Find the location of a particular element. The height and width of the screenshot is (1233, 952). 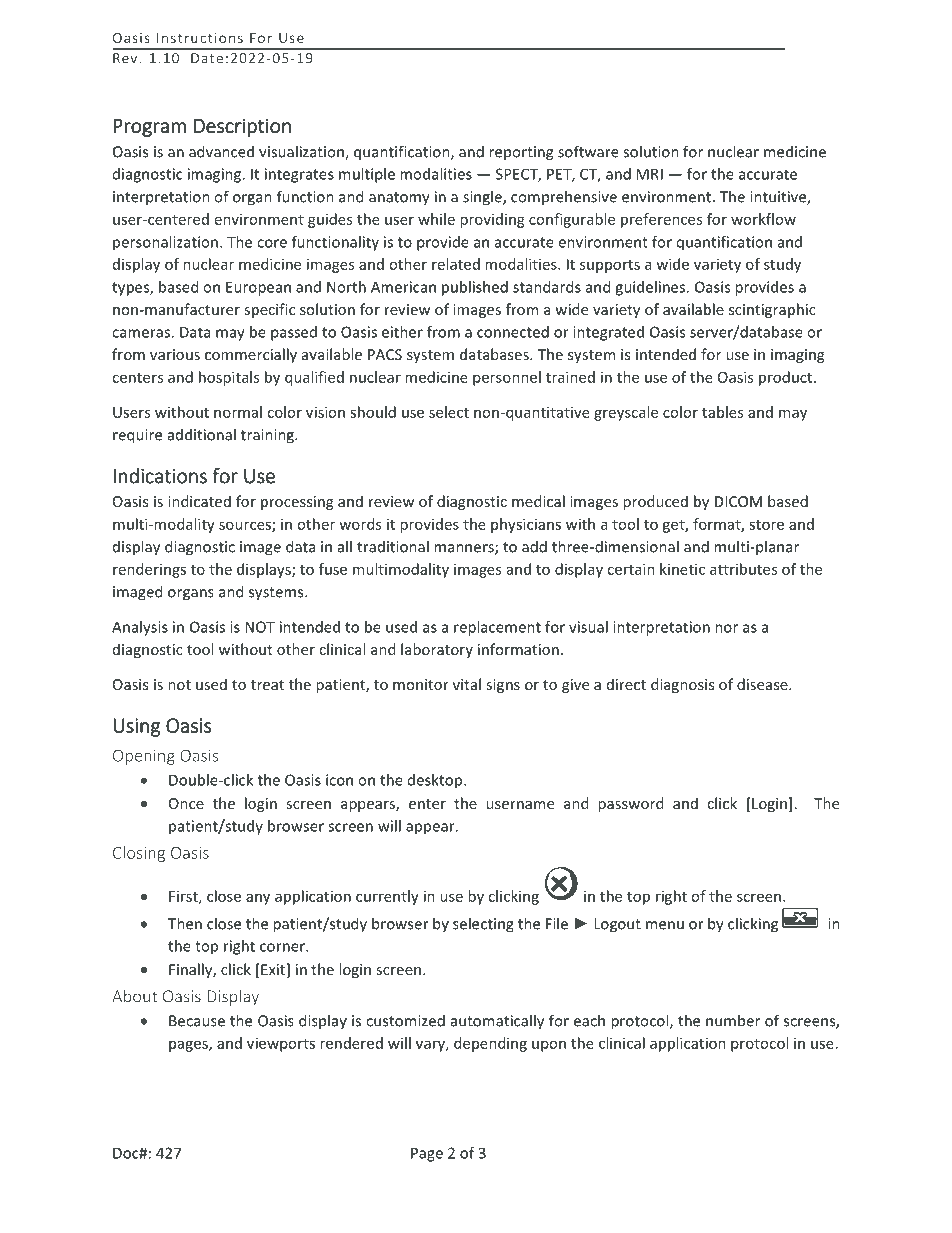

automatically is located at coordinates (497, 1022).
